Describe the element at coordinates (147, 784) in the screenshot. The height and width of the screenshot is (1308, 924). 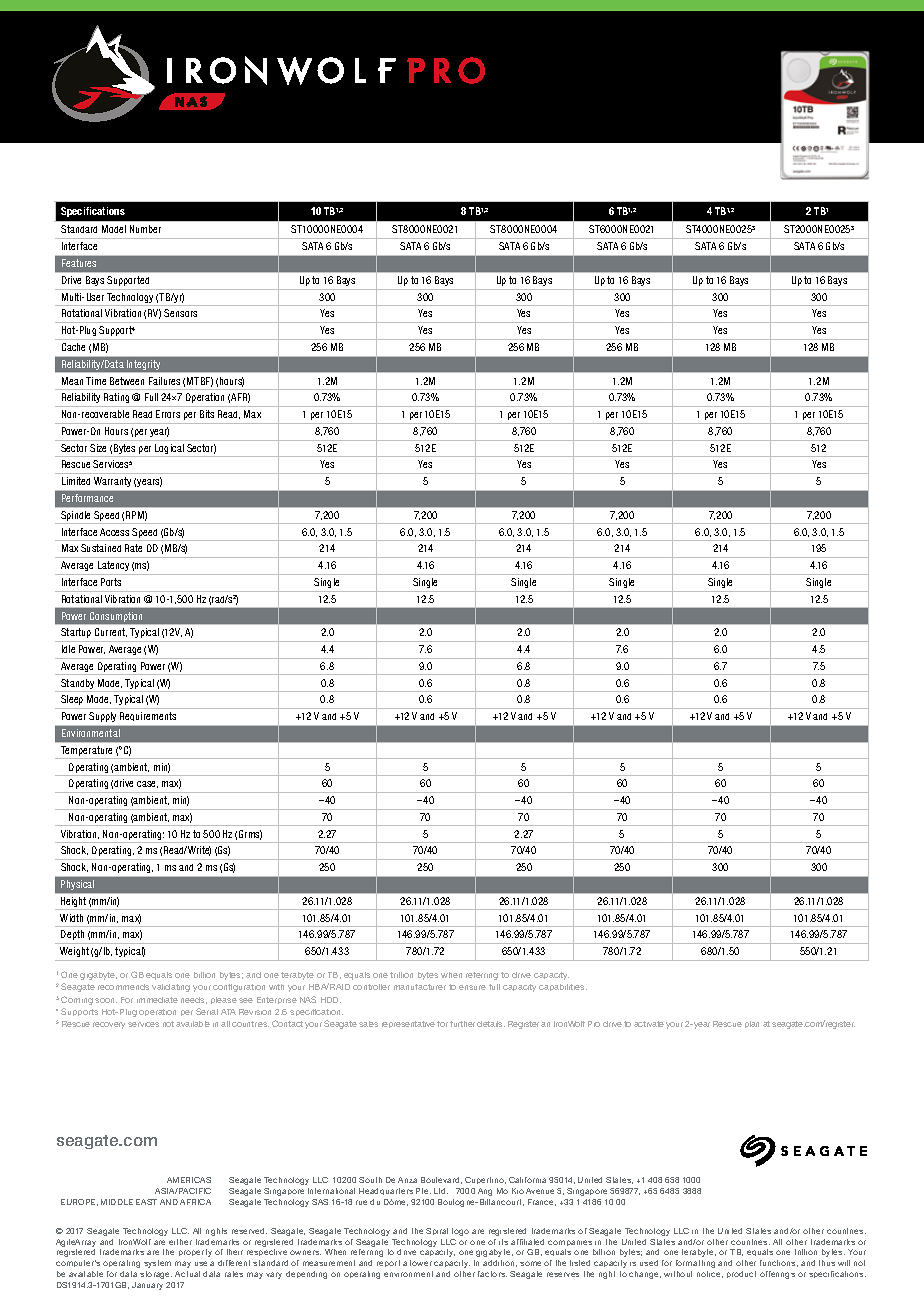
I see `case` at that location.
